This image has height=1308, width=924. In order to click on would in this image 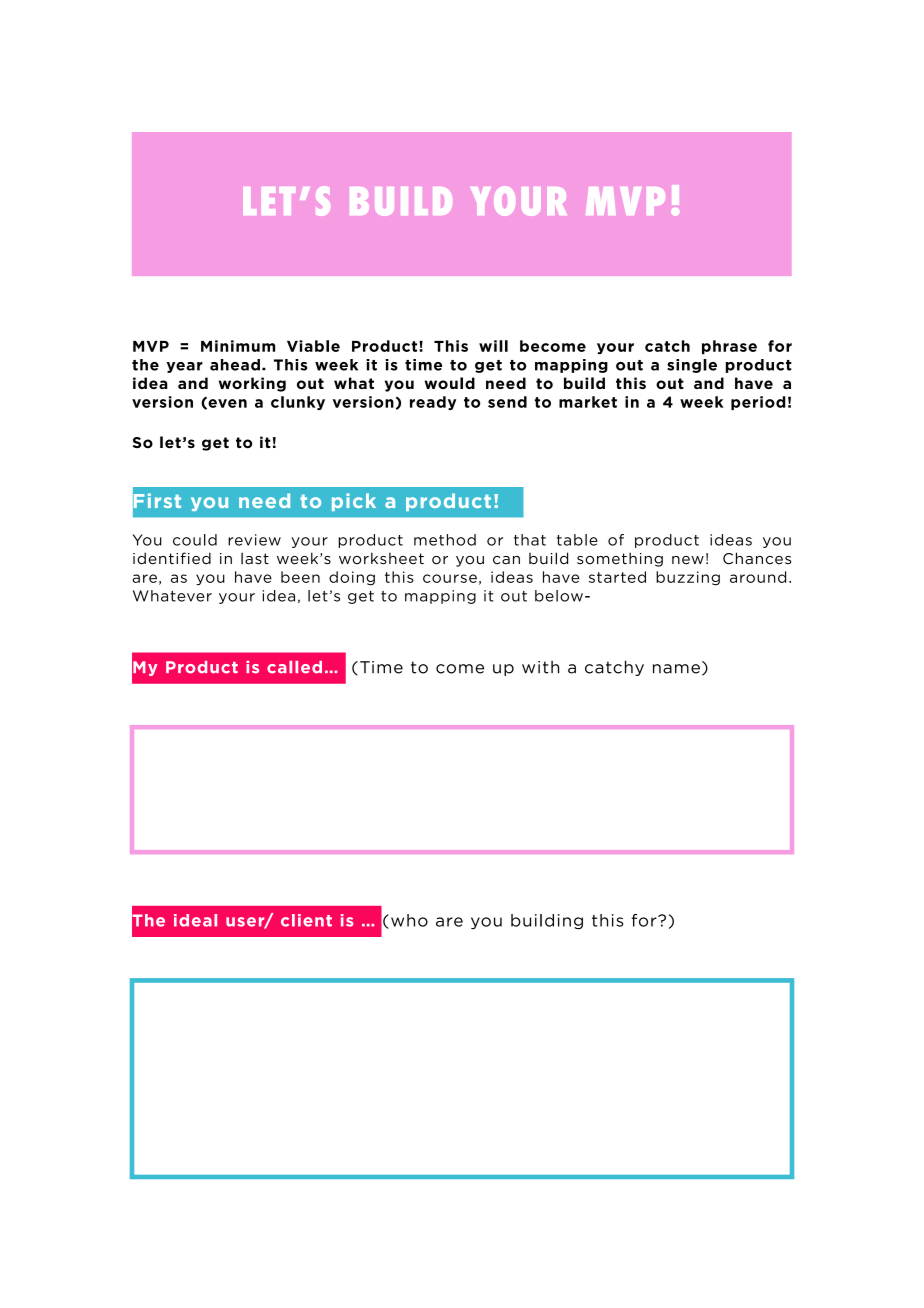, I will do `click(449, 383)`.
